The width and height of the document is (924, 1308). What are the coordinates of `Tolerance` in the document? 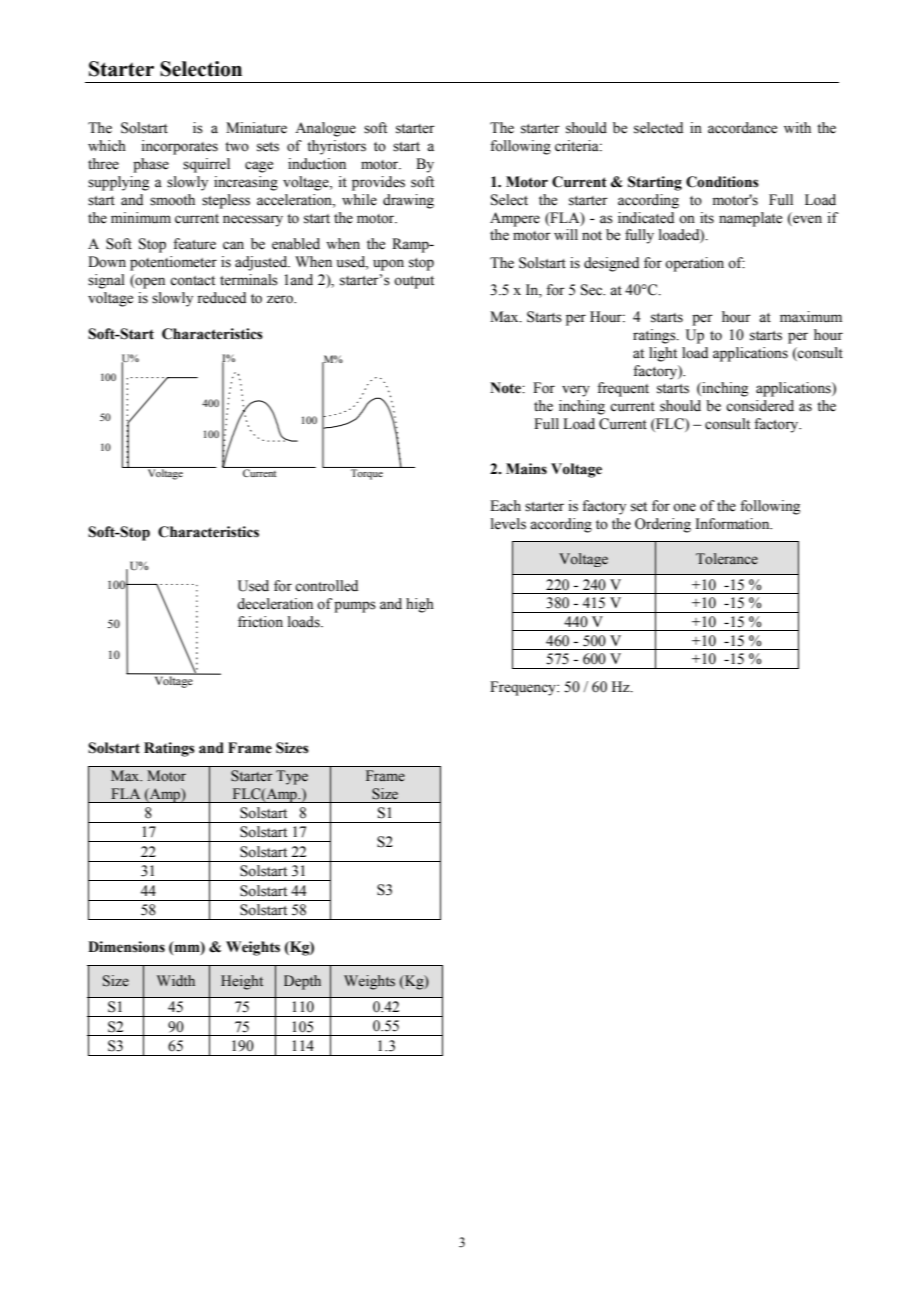 It's located at (727, 559).
